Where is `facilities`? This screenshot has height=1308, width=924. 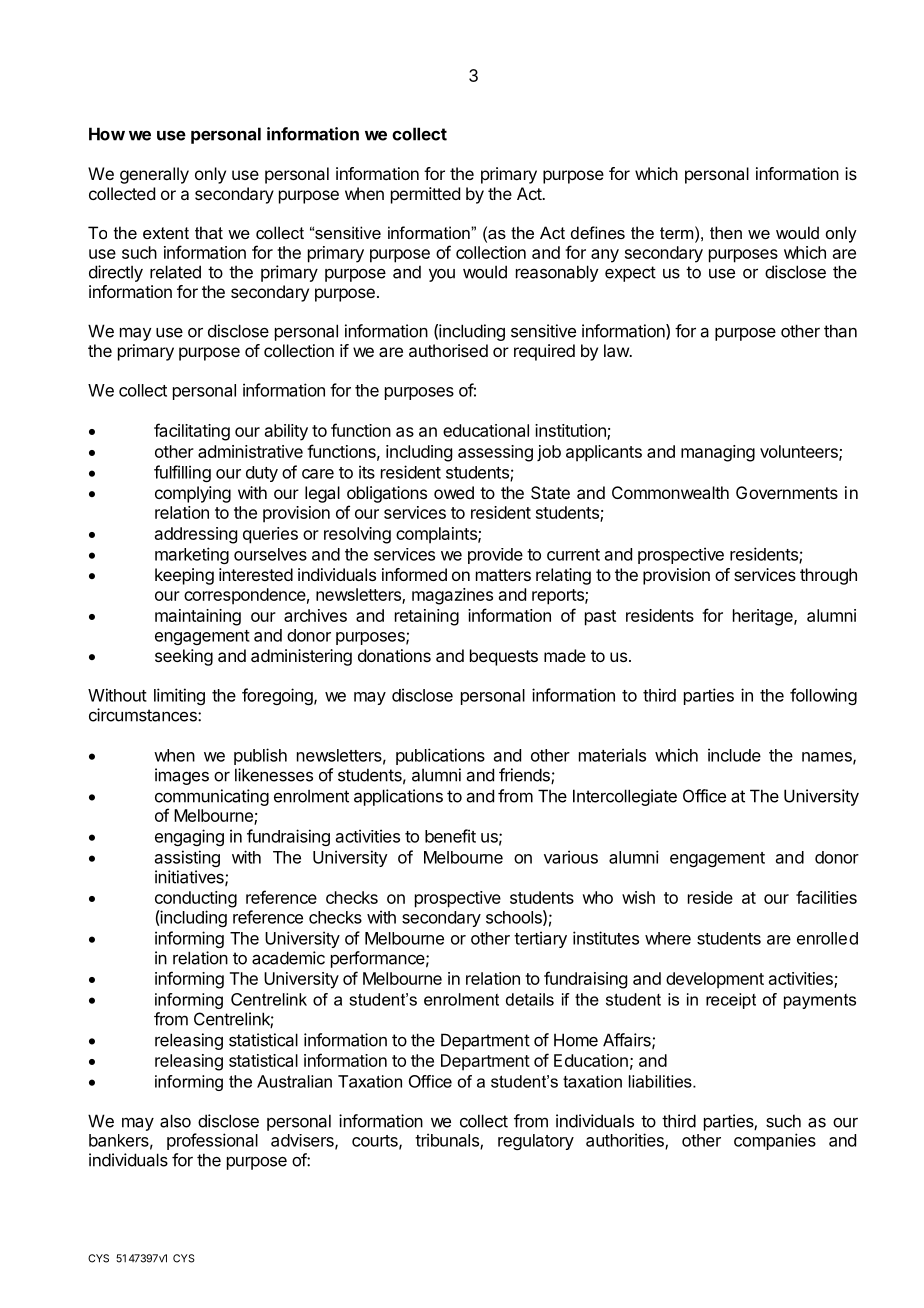 facilities is located at coordinates (826, 897).
